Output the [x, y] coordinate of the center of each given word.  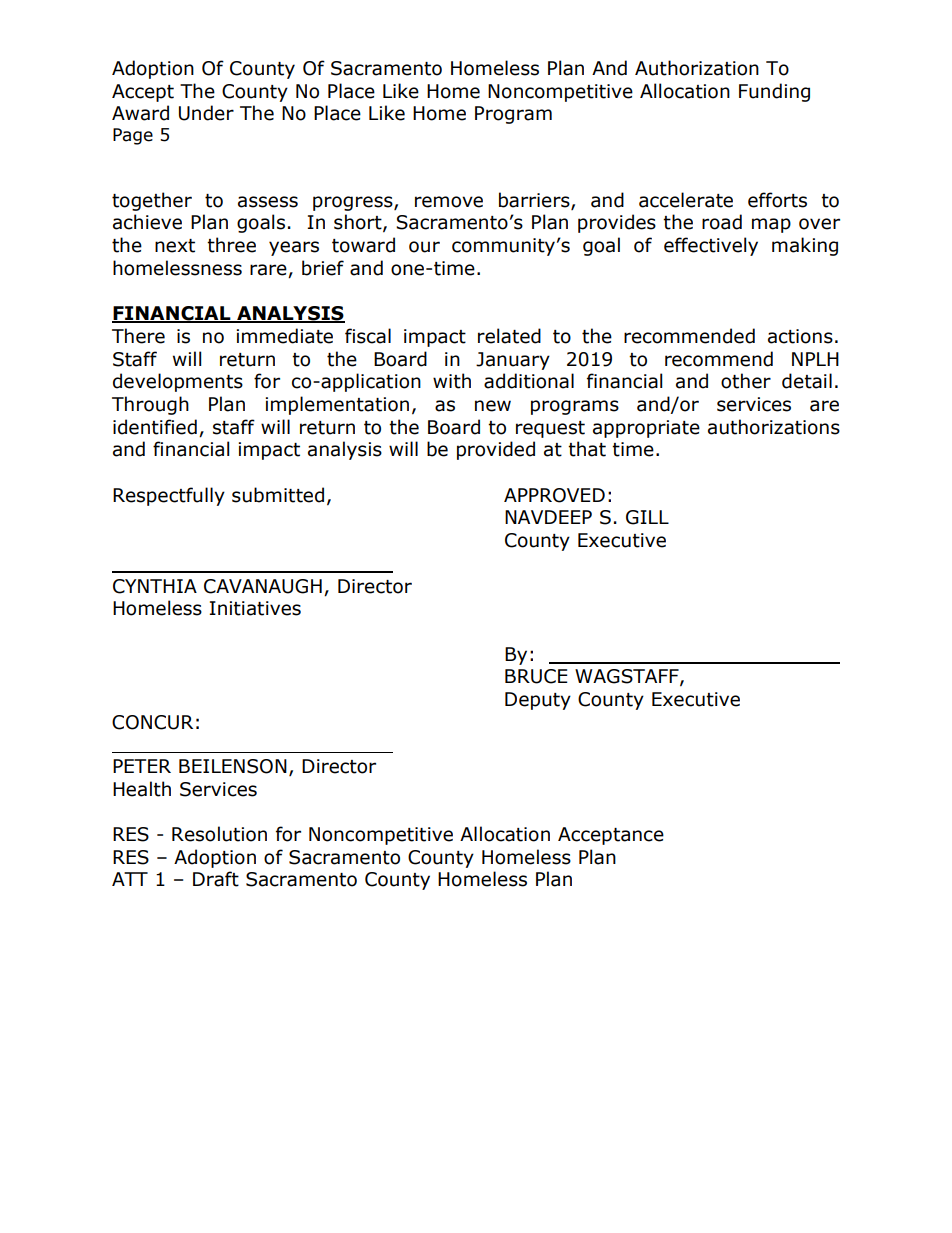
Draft [216, 879]
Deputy [538, 701]
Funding [774, 92]
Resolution [219, 834]
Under [206, 113]
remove [449, 202]
